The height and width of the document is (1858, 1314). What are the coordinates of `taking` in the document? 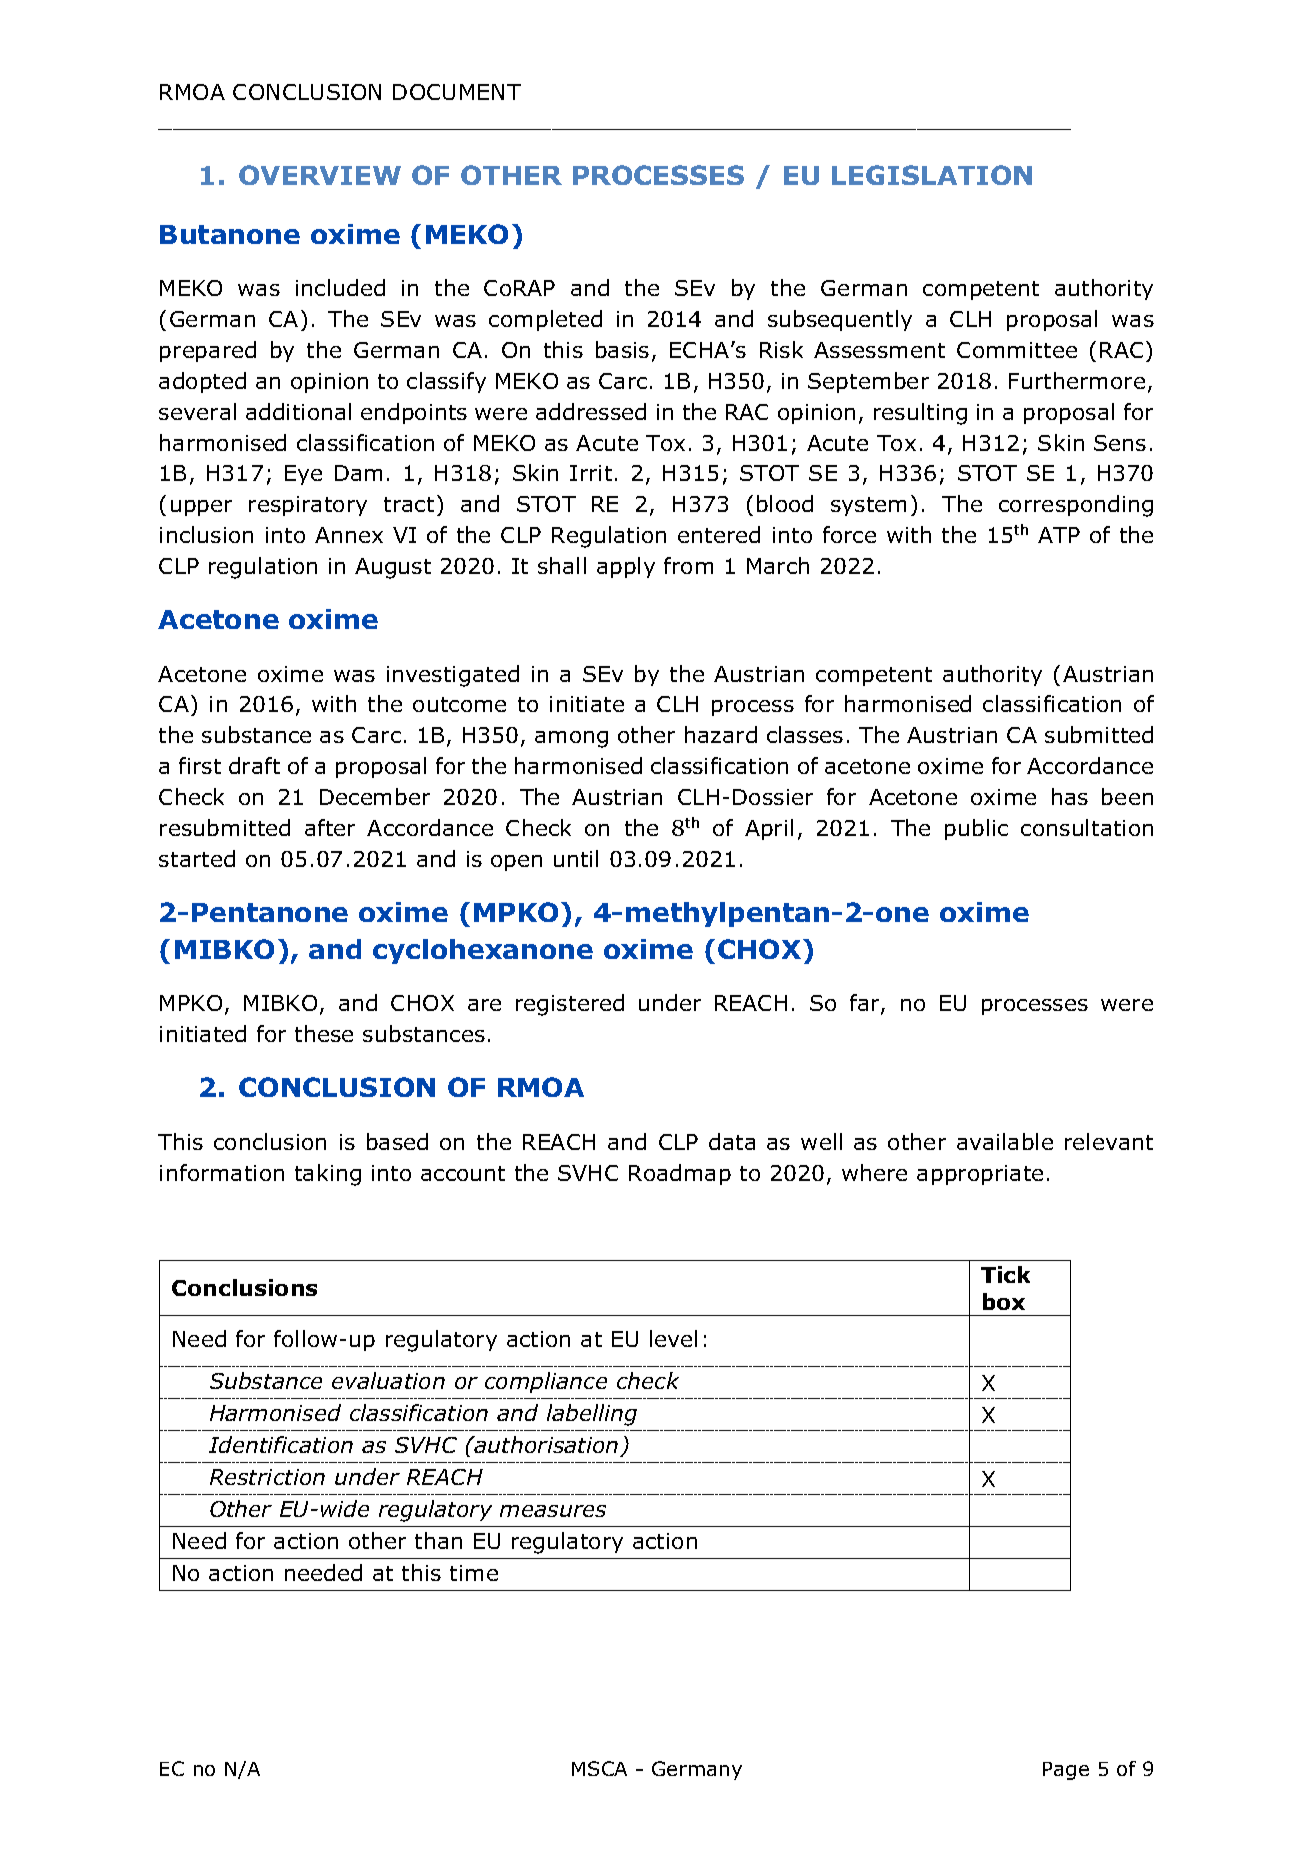 It's located at (328, 1175).
